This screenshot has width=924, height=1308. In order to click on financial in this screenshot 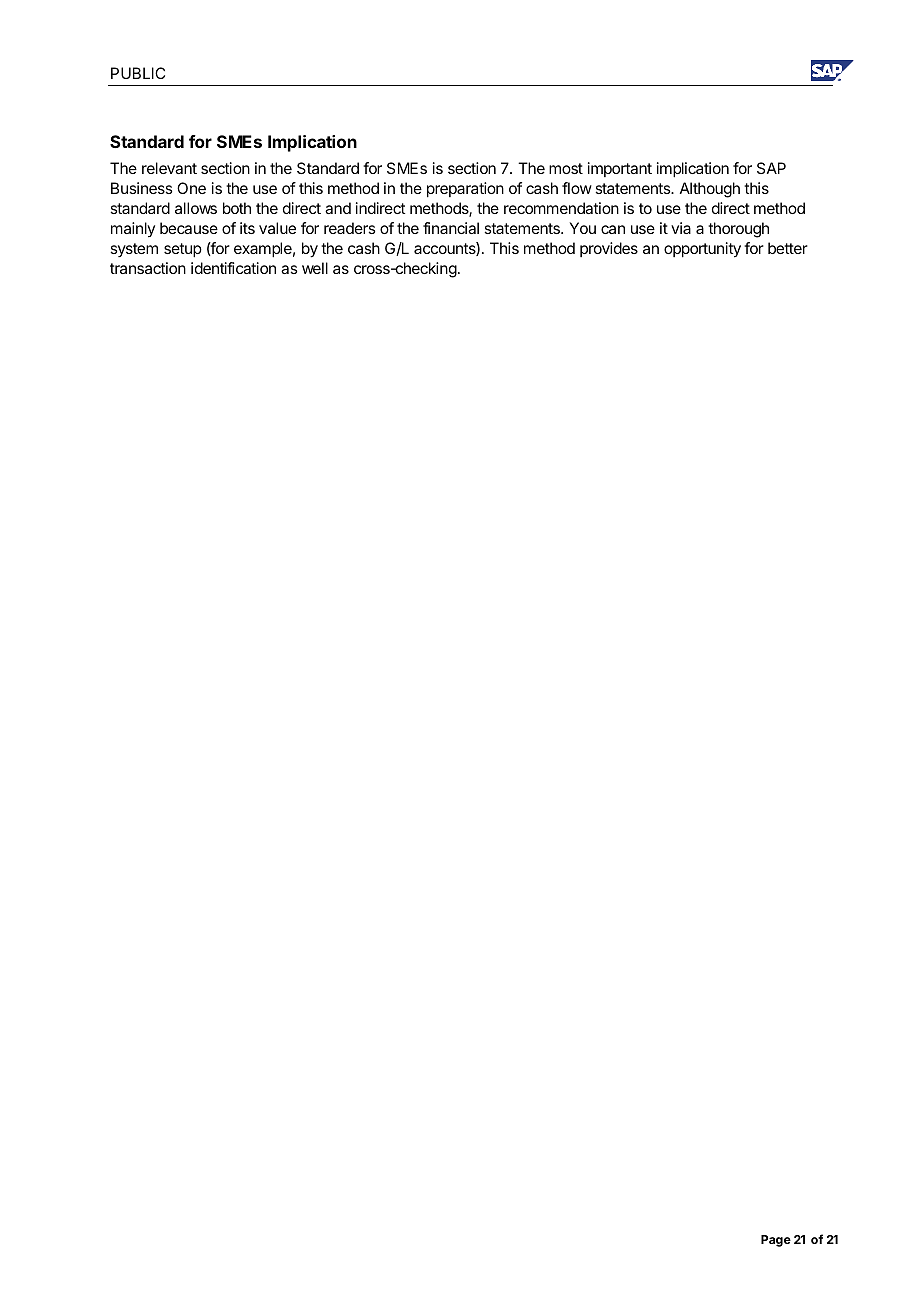, I will do `click(451, 228)`.
